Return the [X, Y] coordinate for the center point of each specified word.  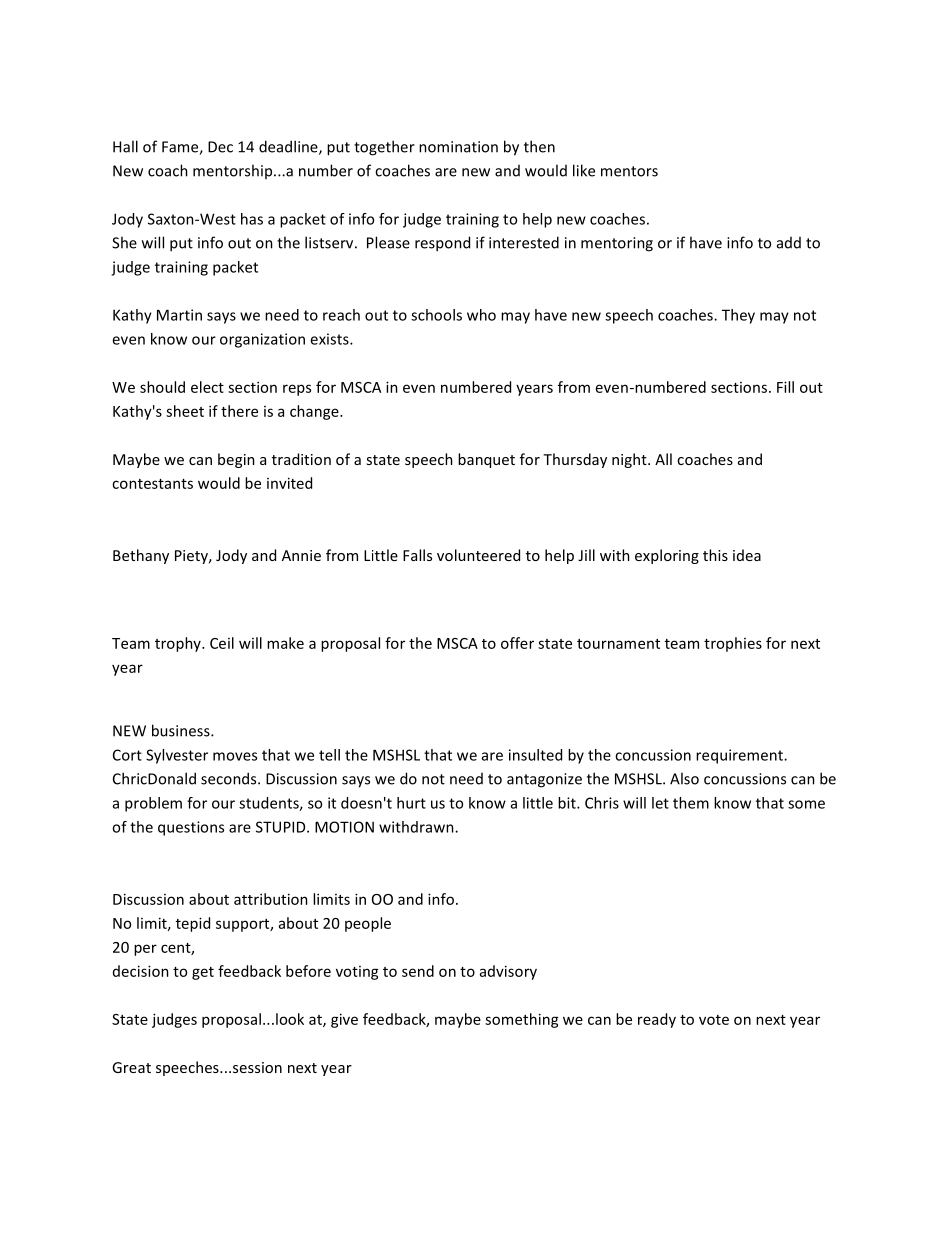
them [691, 803]
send [418, 971]
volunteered [478, 555]
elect [207, 387]
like [584, 170]
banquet [486, 460]
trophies [733, 644]
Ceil [222, 643]
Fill [785, 387]
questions [191, 828]
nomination [458, 147]
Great [131, 1067]
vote [714, 1020]
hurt [411, 803]
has [252, 219]
